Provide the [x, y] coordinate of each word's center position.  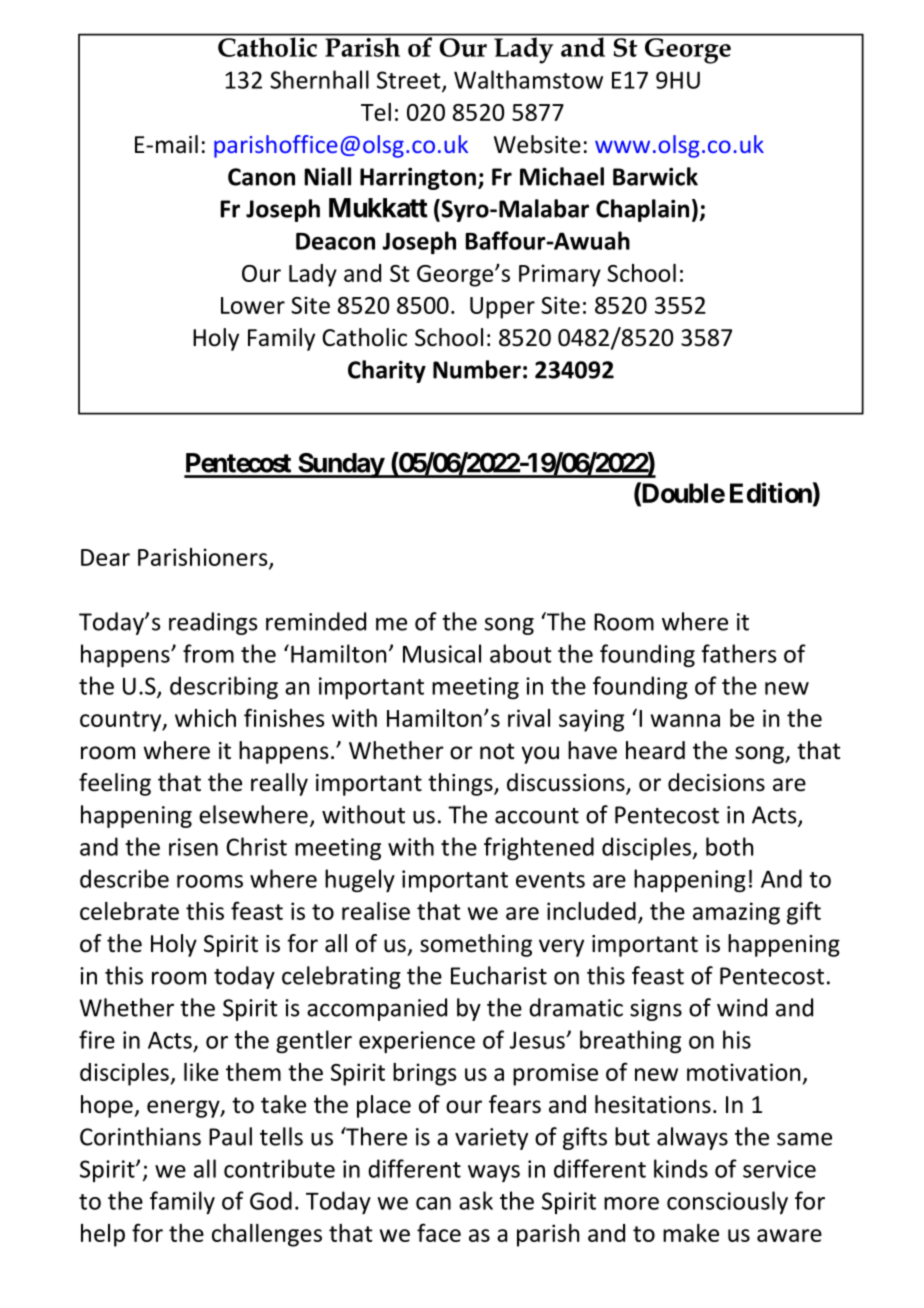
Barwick [655, 176]
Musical [442, 653]
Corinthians [140, 1136]
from [208, 653]
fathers [738, 653]
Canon [261, 177]
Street [410, 81]
